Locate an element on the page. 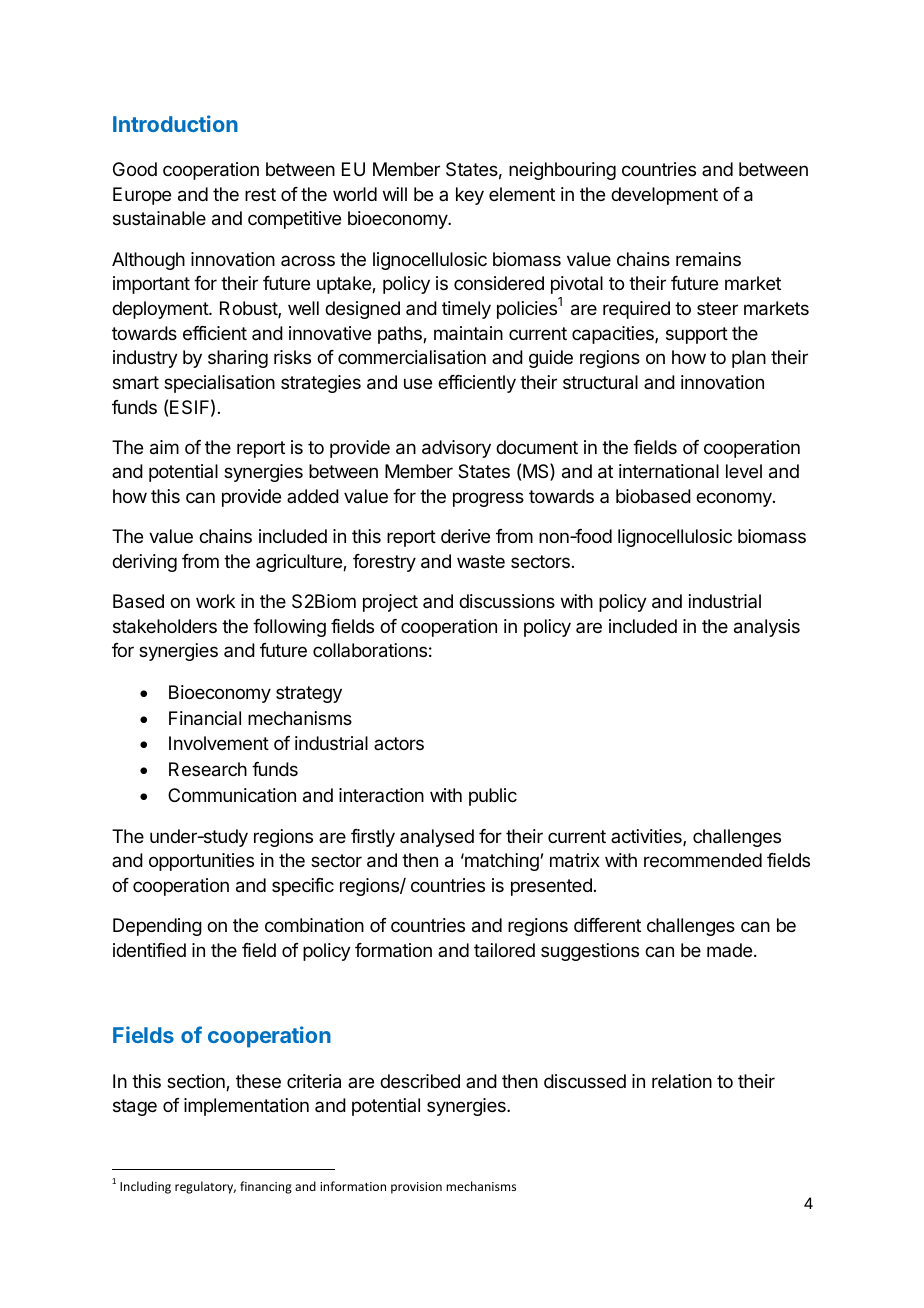 This document has height=1308, width=924. key is located at coordinates (470, 196).
